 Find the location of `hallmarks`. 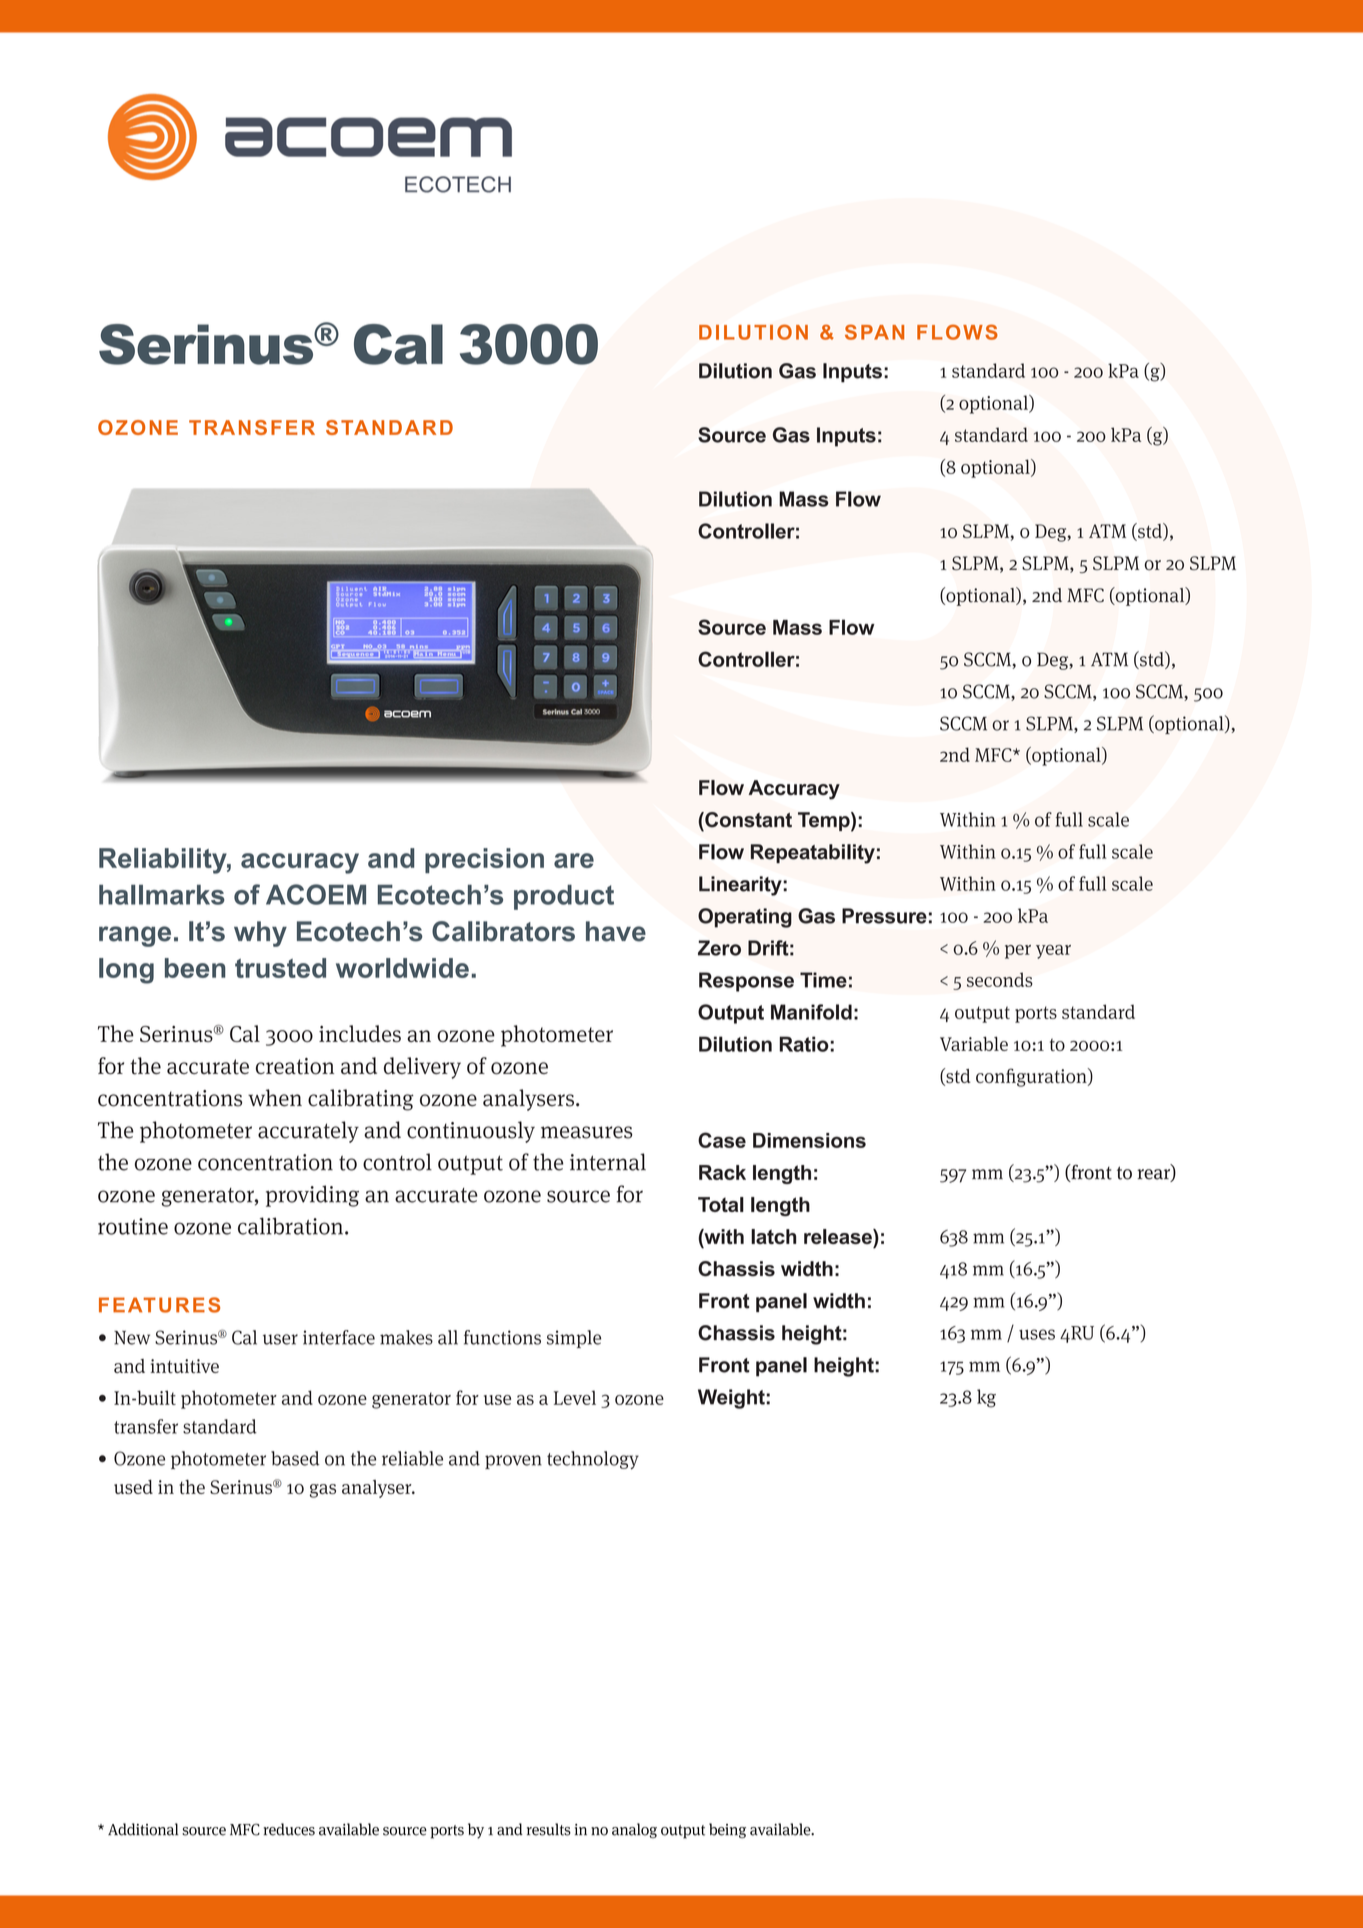

hallmarks is located at coordinates (162, 895).
